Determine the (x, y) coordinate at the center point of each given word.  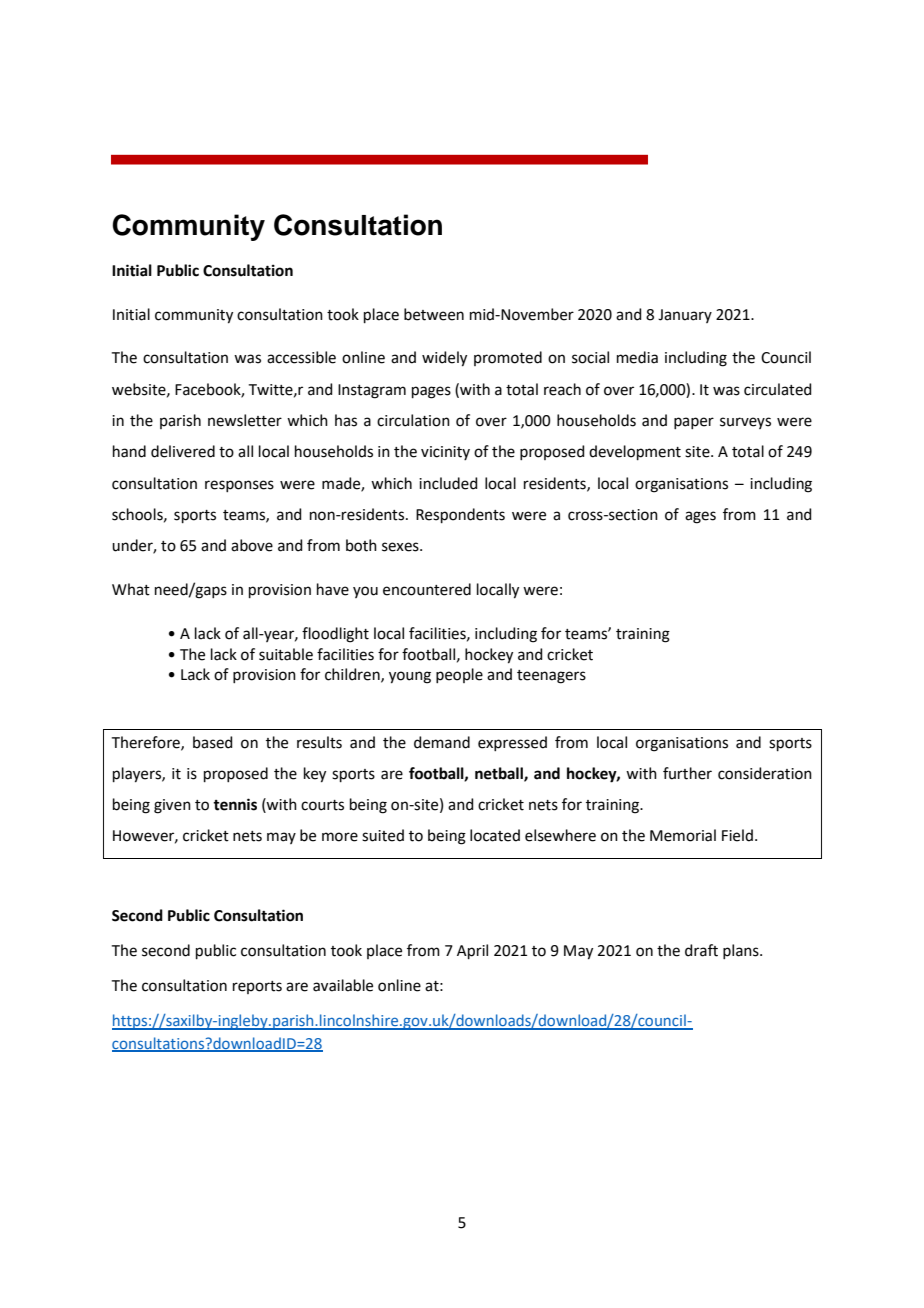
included (448, 483)
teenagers (551, 677)
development (635, 452)
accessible (301, 357)
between (434, 314)
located (495, 835)
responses (239, 486)
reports (257, 987)
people (459, 675)
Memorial (683, 835)
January (685, 316)
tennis (235, 804)
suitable (286, 654)
